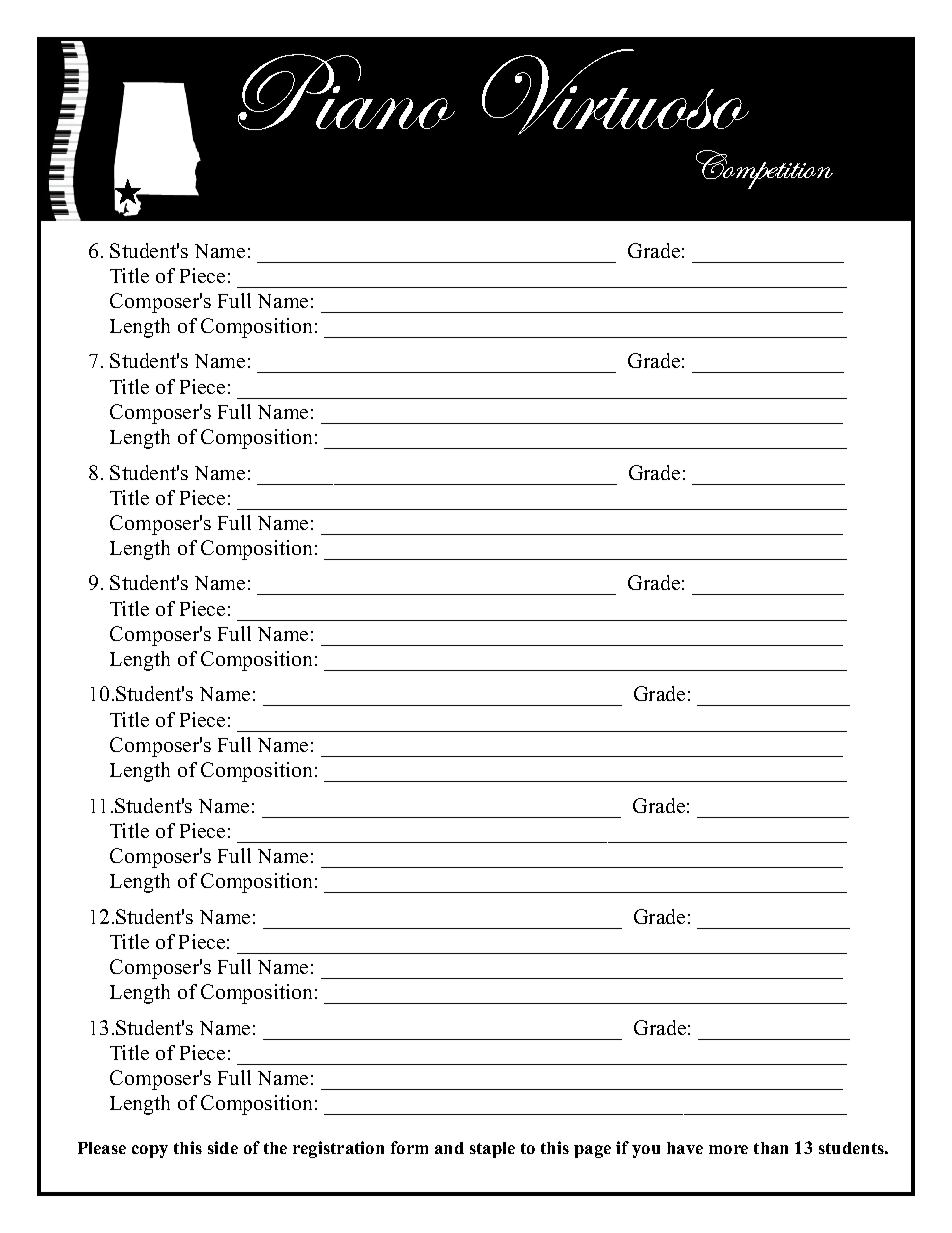 The width and height of the screenshot is (952, 1233). I want to click on page, so click(592, 1151).
